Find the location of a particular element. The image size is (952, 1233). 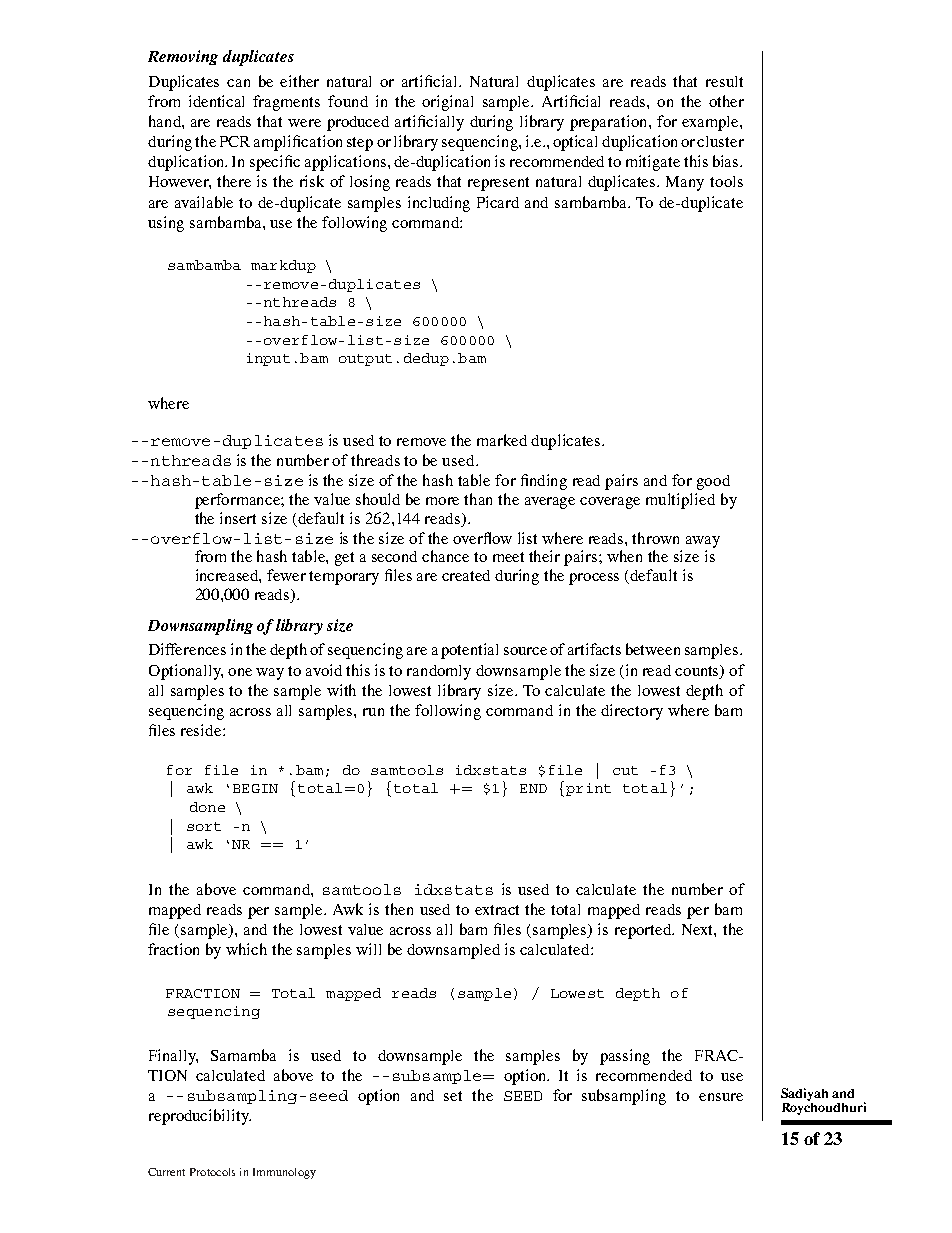

can is located at coordinates (238, 83).
